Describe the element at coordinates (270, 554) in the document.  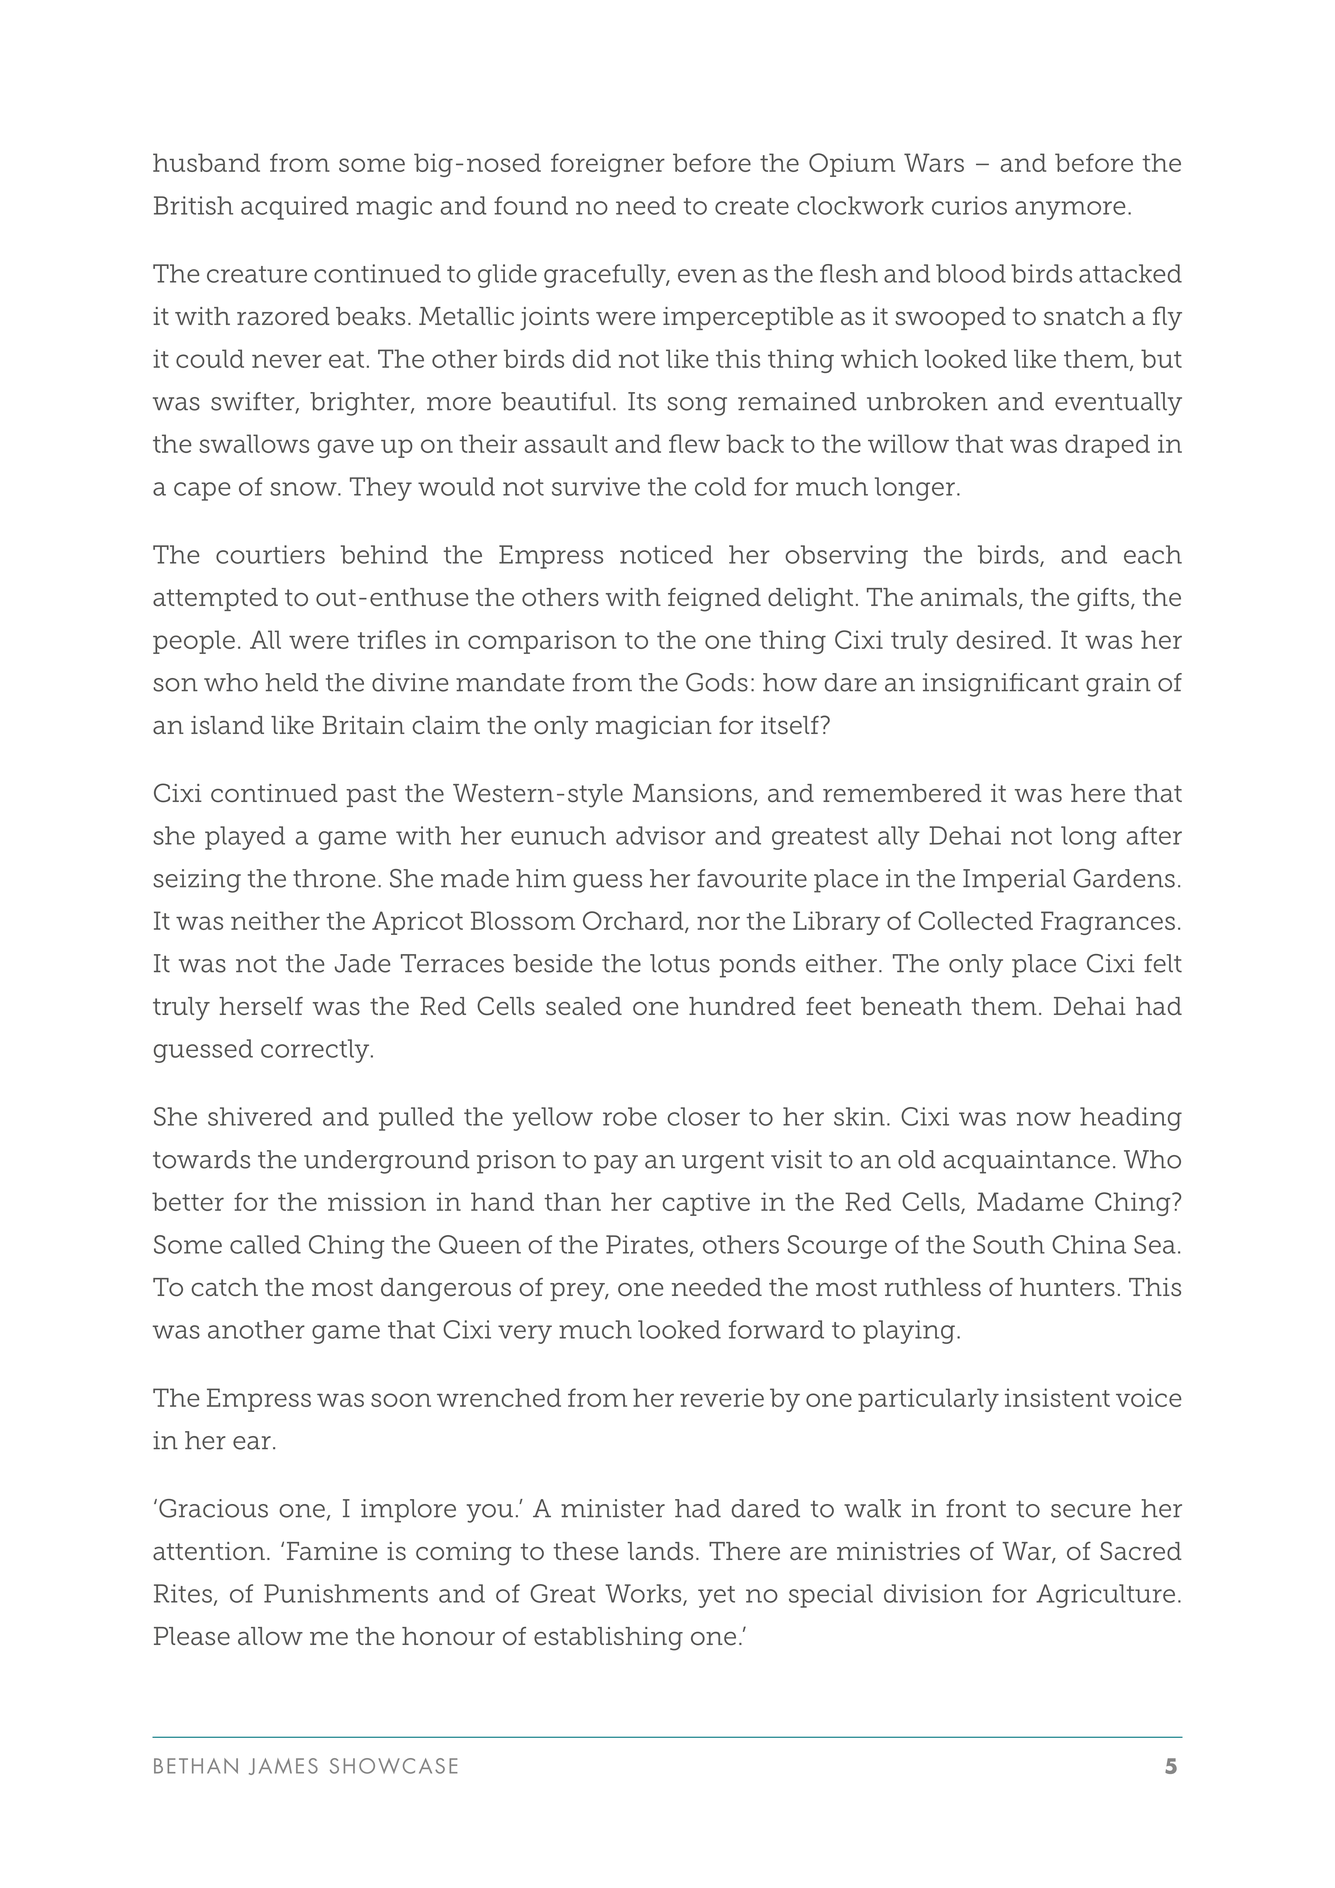
I see `courtiers` at that location.
